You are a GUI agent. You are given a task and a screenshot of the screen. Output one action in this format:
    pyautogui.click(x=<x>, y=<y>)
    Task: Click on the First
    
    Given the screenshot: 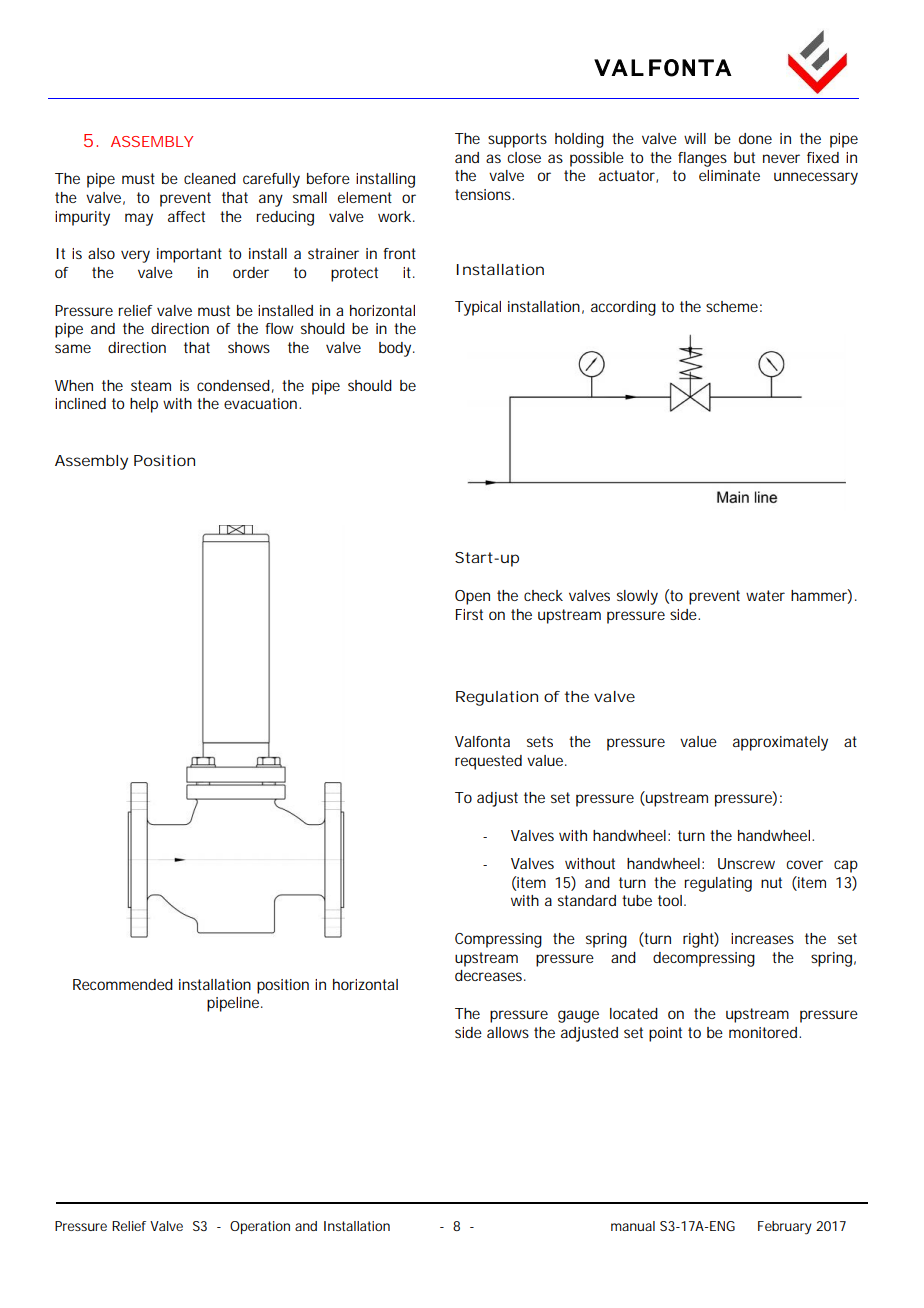 What is the action you would take?
    pyautogui.click(x=469, y=614)
